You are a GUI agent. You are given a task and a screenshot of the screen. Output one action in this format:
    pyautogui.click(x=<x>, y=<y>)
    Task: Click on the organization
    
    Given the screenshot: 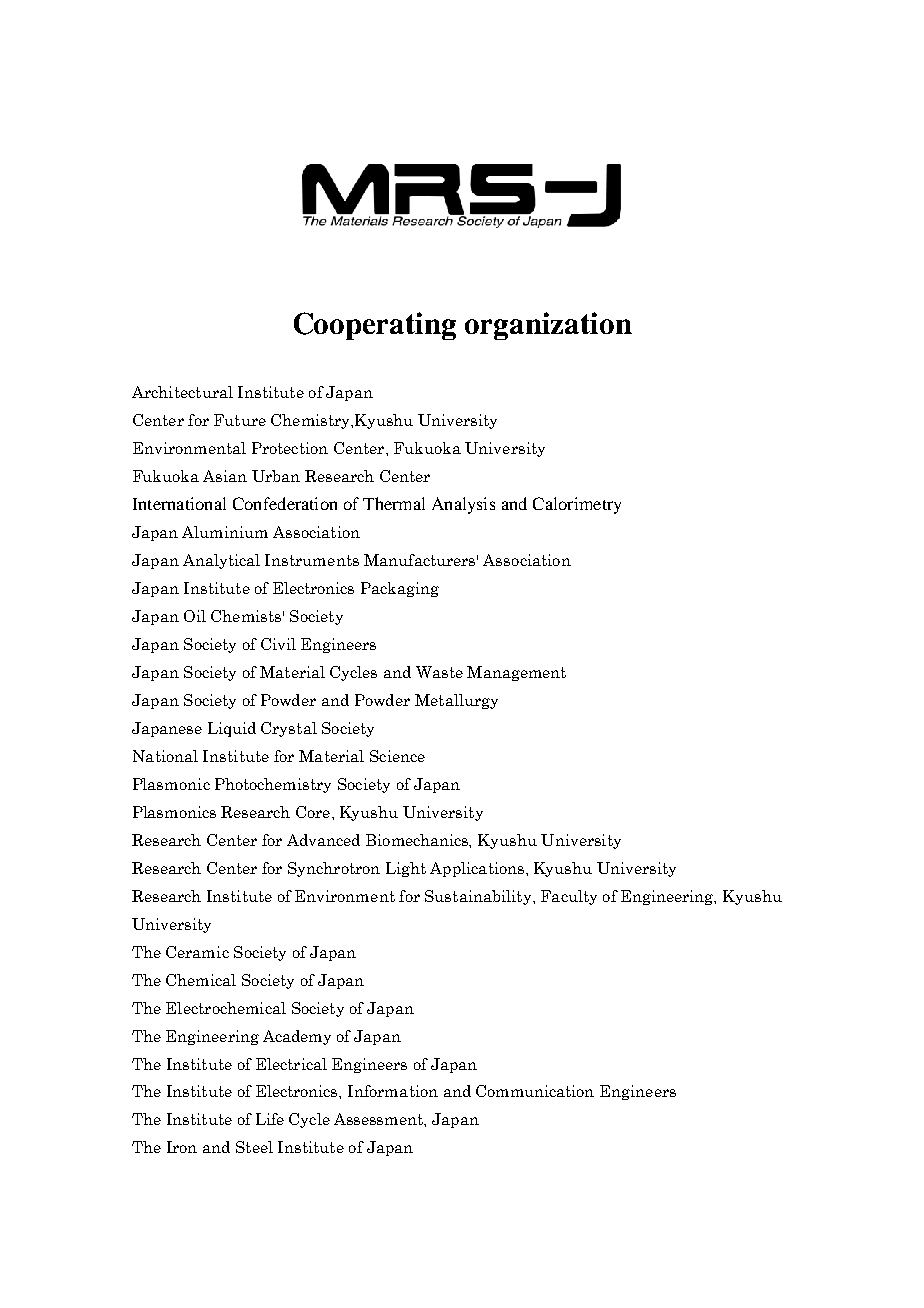 What is the action you would take?
    pyautogui.click(x=548, y=326)
